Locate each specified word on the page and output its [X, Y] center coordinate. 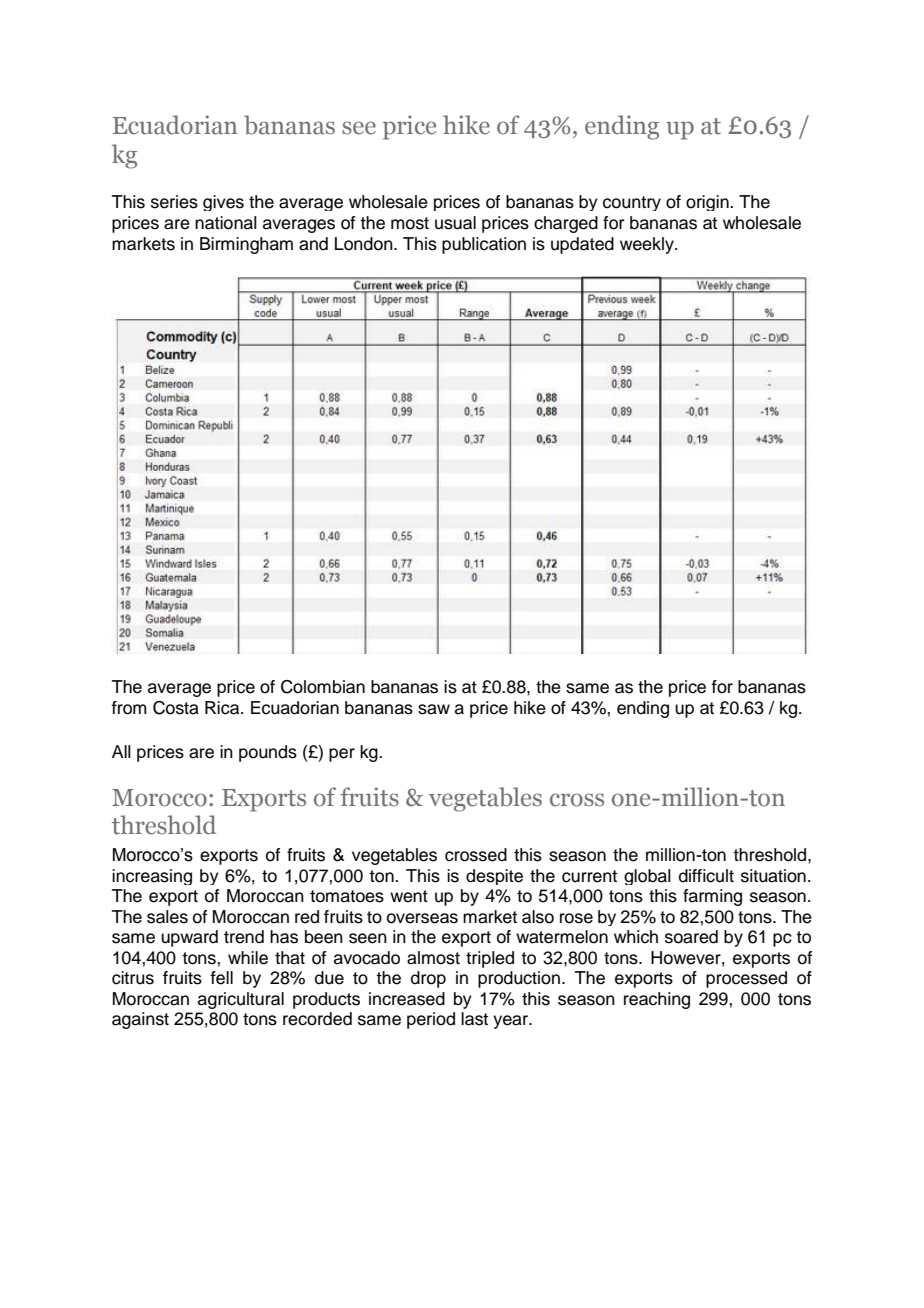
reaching [657, 1000]
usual [455, 223]
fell [221, 978]
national [226, 223]
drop [428, 979]
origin [708, 203]
